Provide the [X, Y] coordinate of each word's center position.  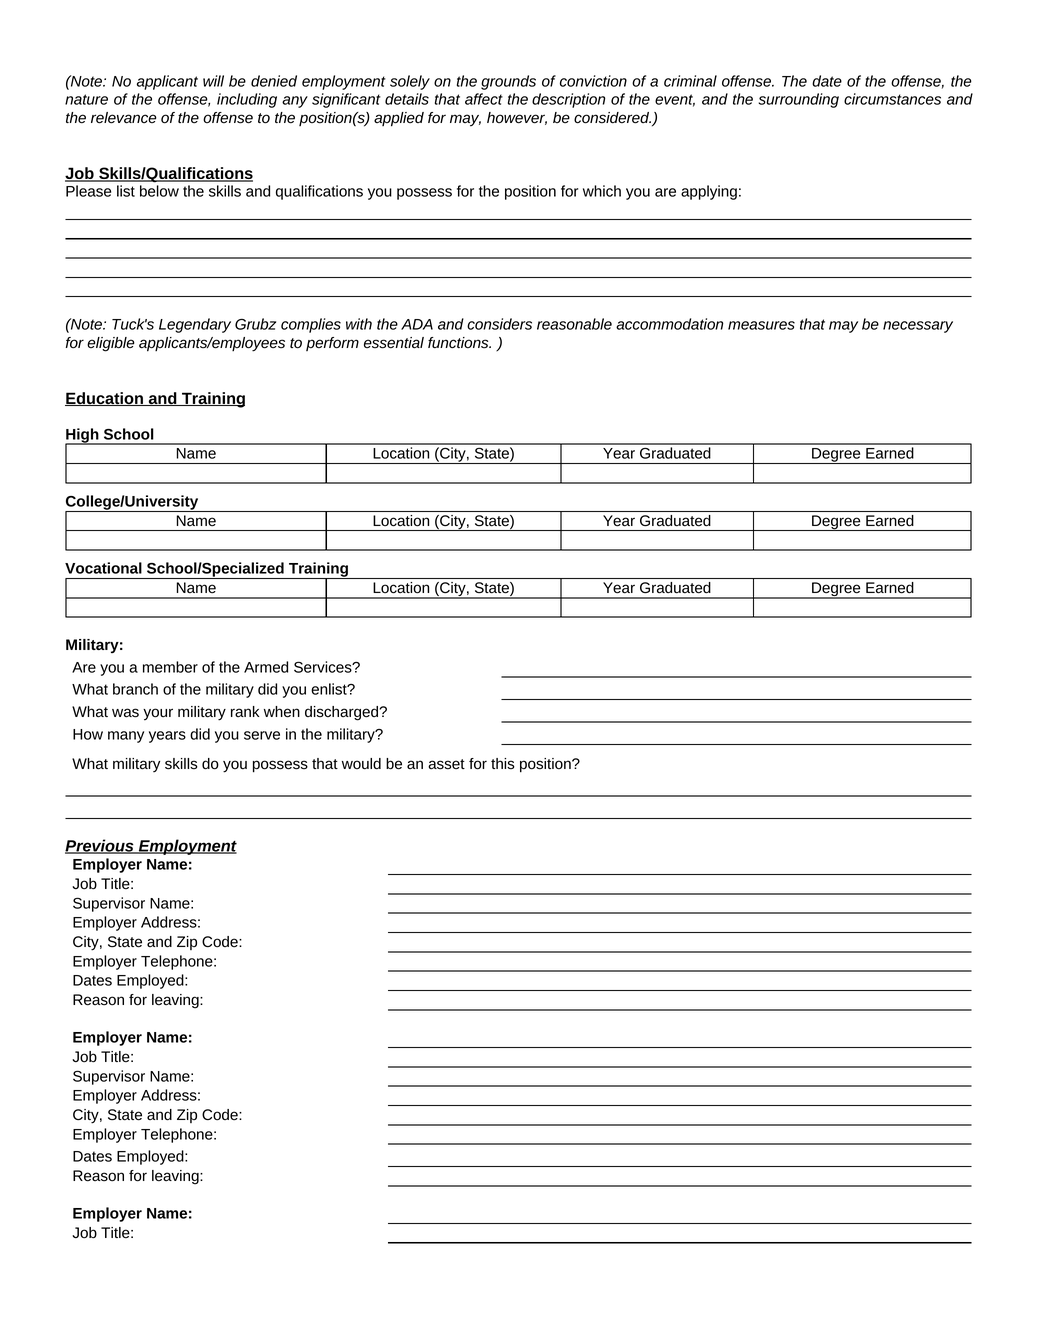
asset [446, 764]
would [361, 764]
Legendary [195, 325]
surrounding [799, 100]
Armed [266, 667]
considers [499, 324]
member [170, 667]
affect [484, 99]
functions [459, 343]
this [503, 764]
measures [761, 325]
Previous [100, 846]
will [213, 81]
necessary [918, 327]
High [83, 436]
